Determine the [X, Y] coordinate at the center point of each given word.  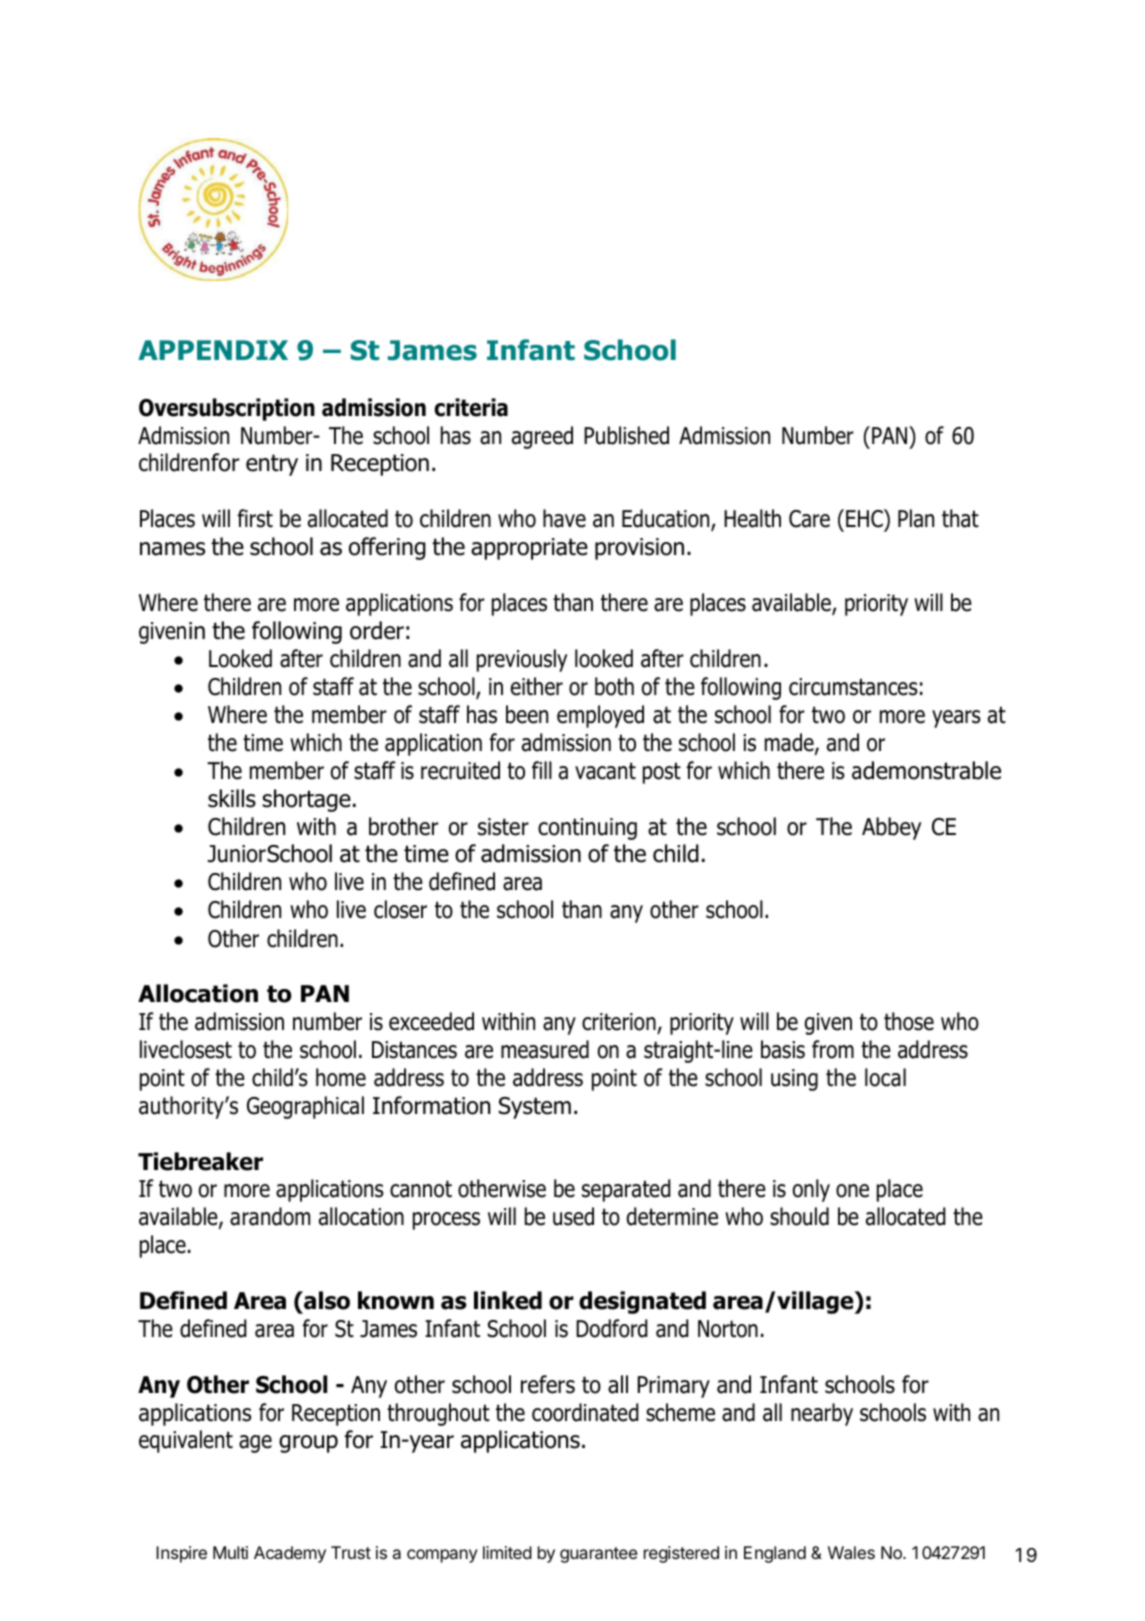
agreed [542, 437]
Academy [290, 1554]
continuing [587, 829]
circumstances [853, 687]
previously [522, 660]
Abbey [891, 828]
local [885, 1077]
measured [545, 1049]
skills [232, 798]
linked [508, 1300]
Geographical [305, 1107]
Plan [916, 518]
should [799, 1216]
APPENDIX [213, 350]
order [377, 630]
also [326, 1300]
